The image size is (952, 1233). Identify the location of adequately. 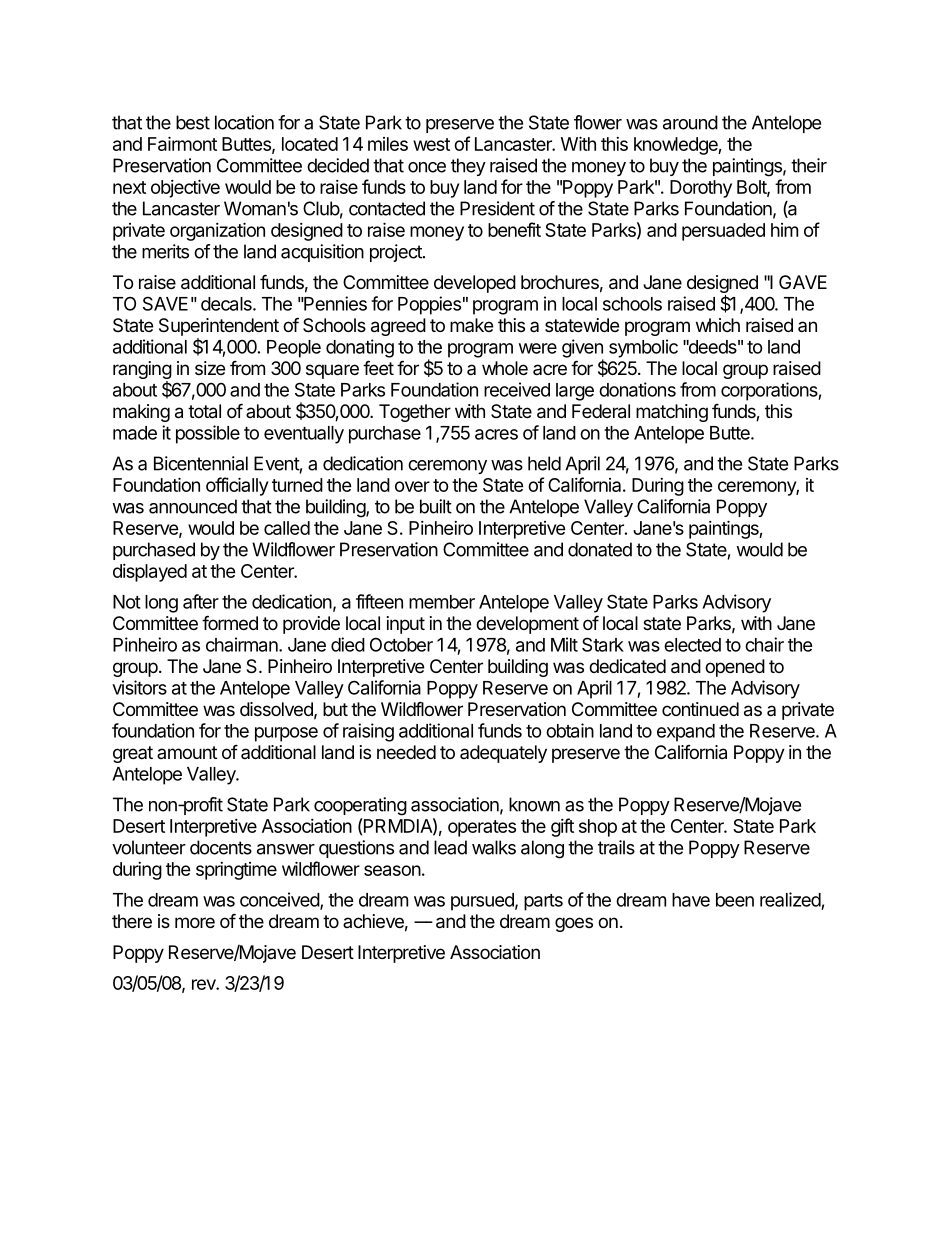
(503, 754).
